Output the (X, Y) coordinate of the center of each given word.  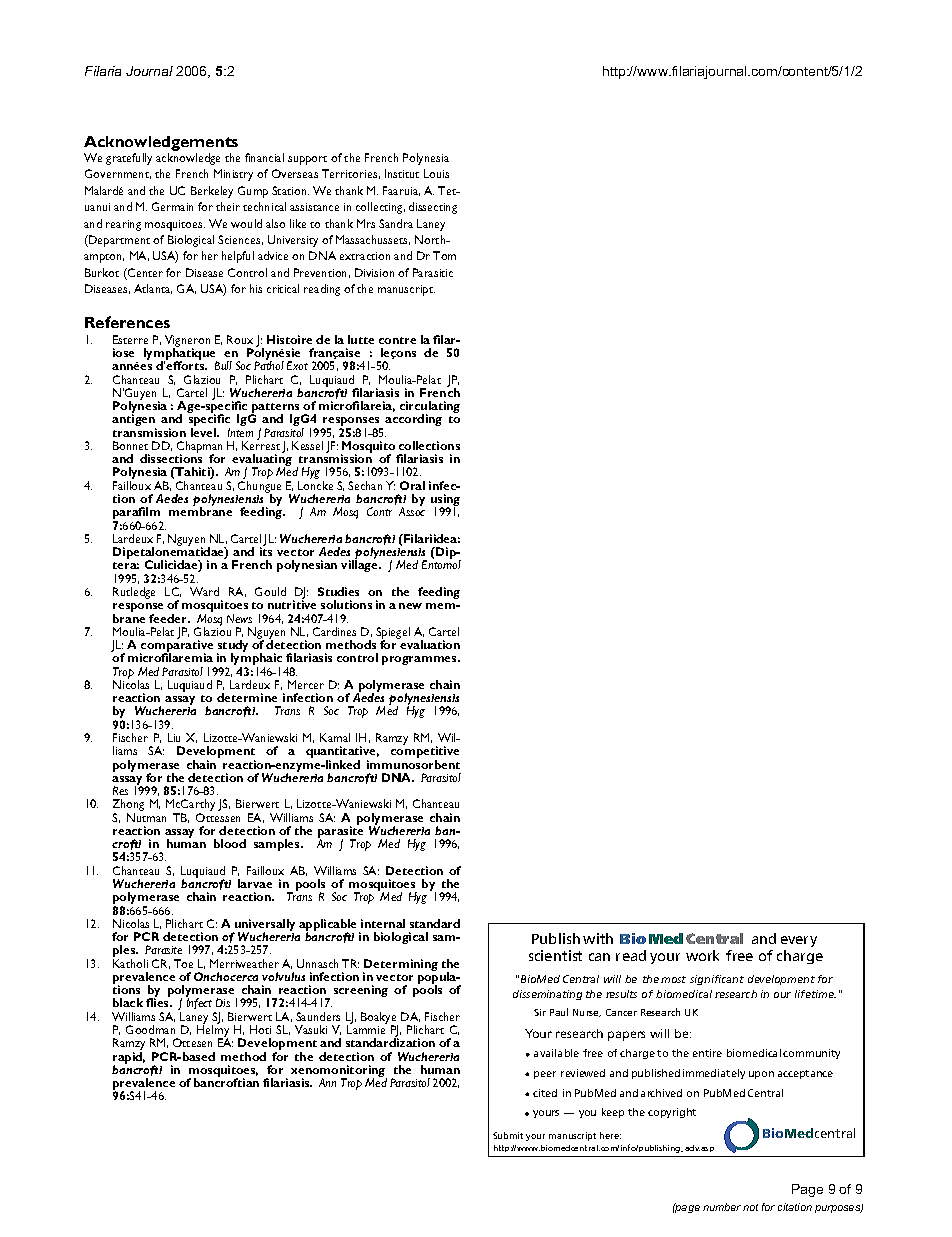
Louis (436, 173)
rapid (129, 1059)
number (722, 1207)
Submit (508, 1135)
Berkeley (212, 192)
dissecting (433, 208)
